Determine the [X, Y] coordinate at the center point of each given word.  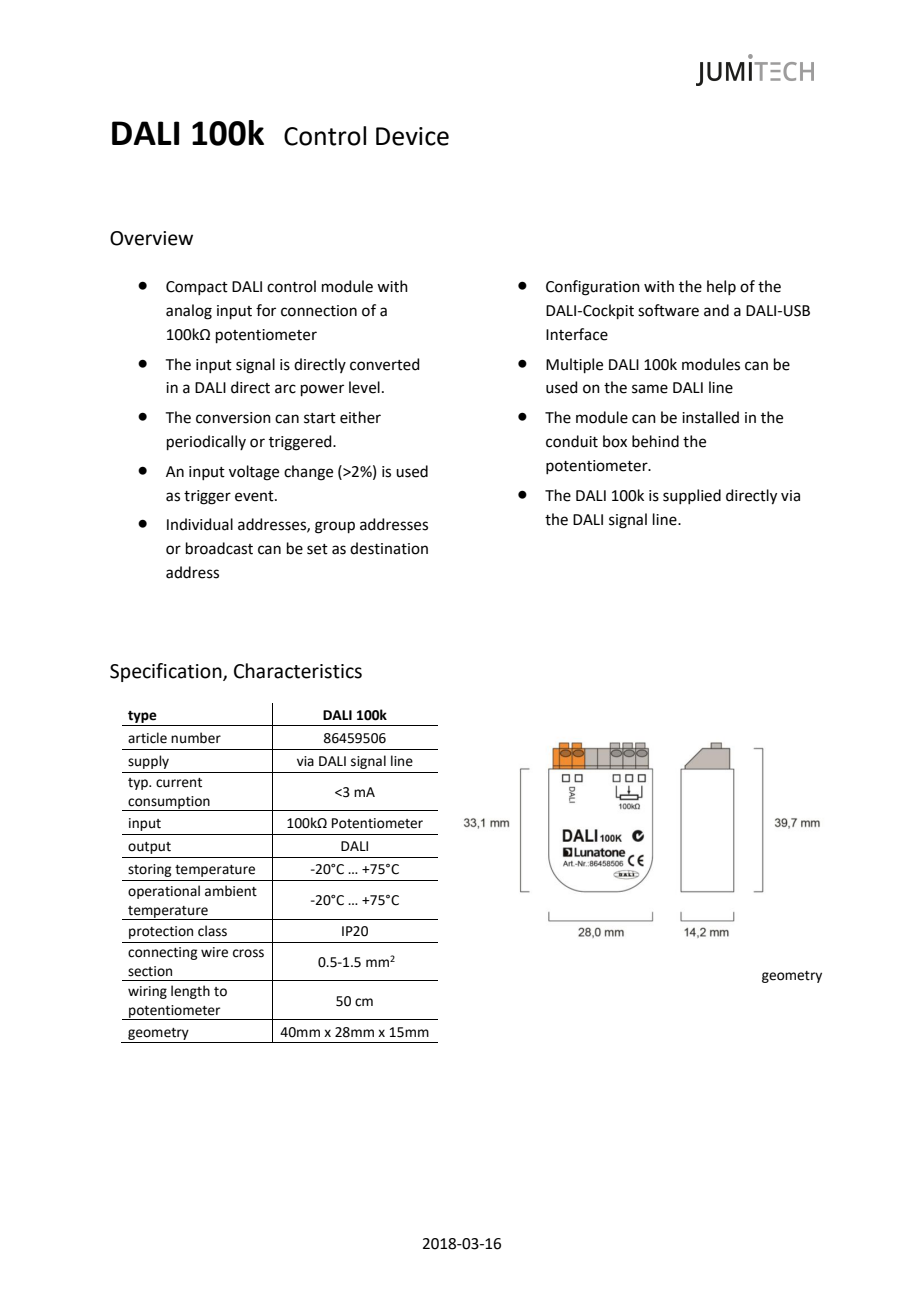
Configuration [593, 288]
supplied [692, 496]
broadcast [219, 548]
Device [412, 136]
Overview [151, 238]
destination [389, 548]
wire [214, 952]
